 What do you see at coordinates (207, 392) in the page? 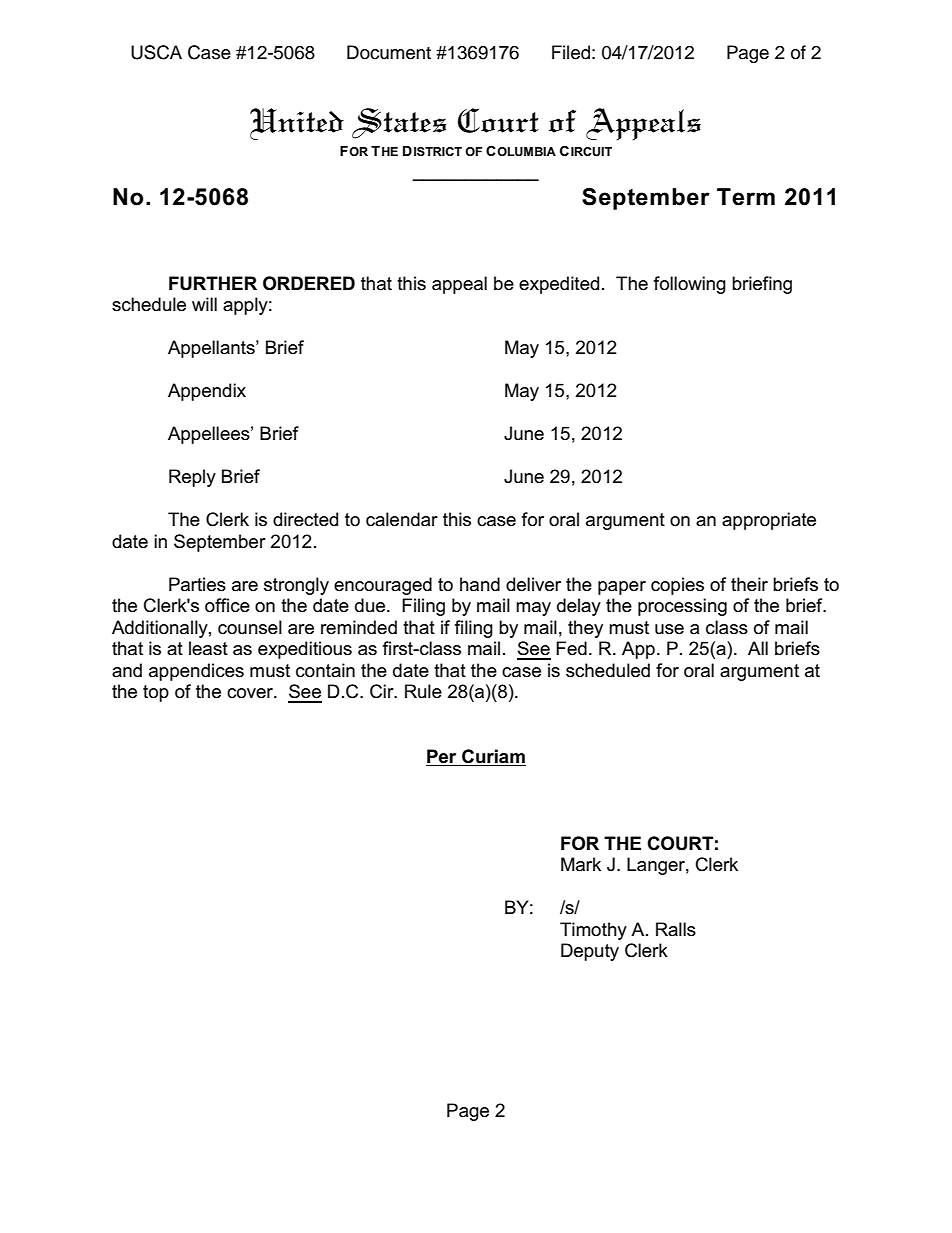
I see `Appendix` at bounding box center [207, 392].
